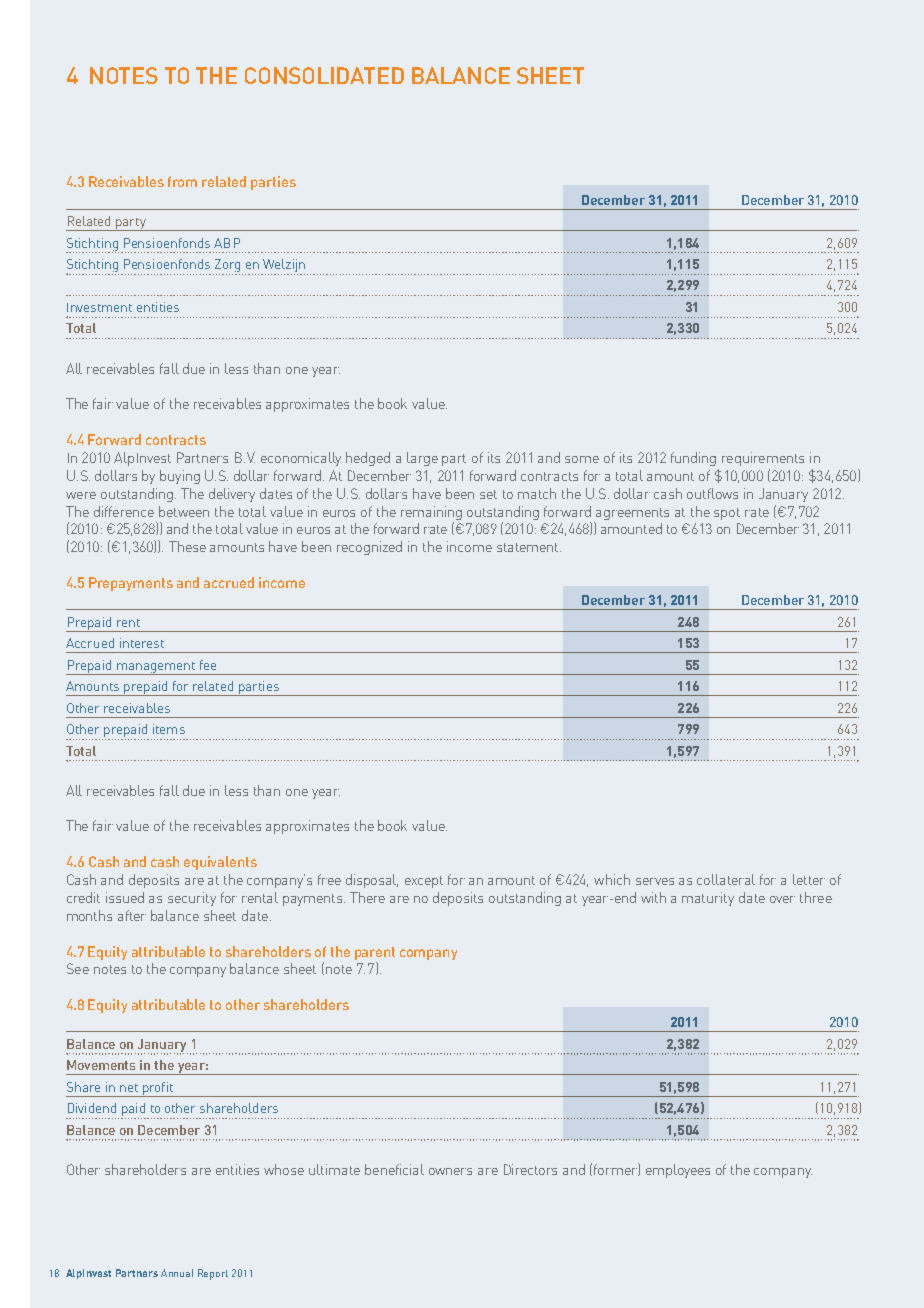  I want to click on remaining, so click(431, 514).
